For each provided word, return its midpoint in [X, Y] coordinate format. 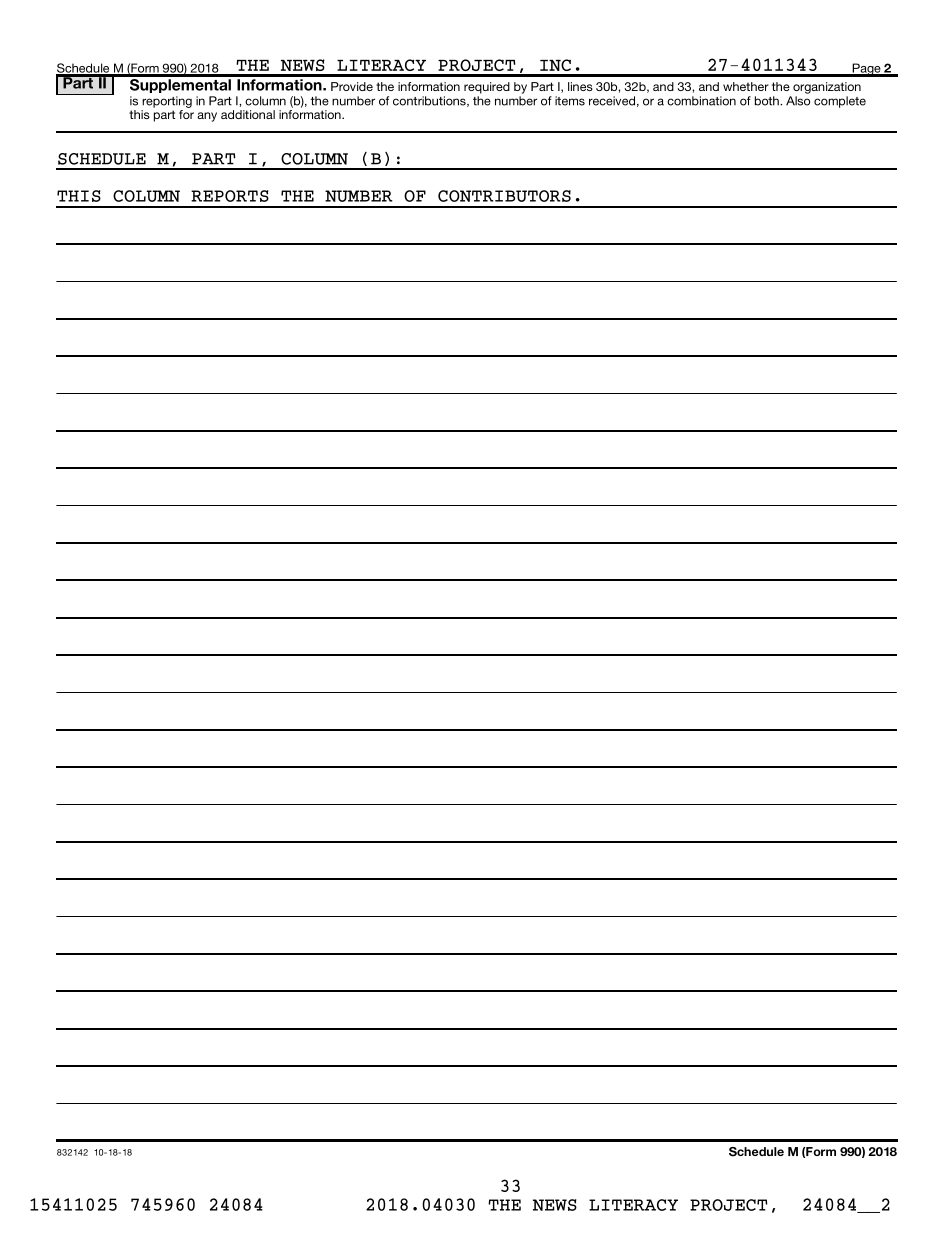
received [612, 101]
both [768, 101]
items [570, 101]
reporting [167, 102]
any [207, 117]
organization [827, 88]
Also [798, 101]
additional [248, 114]
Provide [352, 86]
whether [746, 86]
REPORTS [230, 196]
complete [840, 102]
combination [701, 101]
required [487, 88]
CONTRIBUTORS [504, 196]
